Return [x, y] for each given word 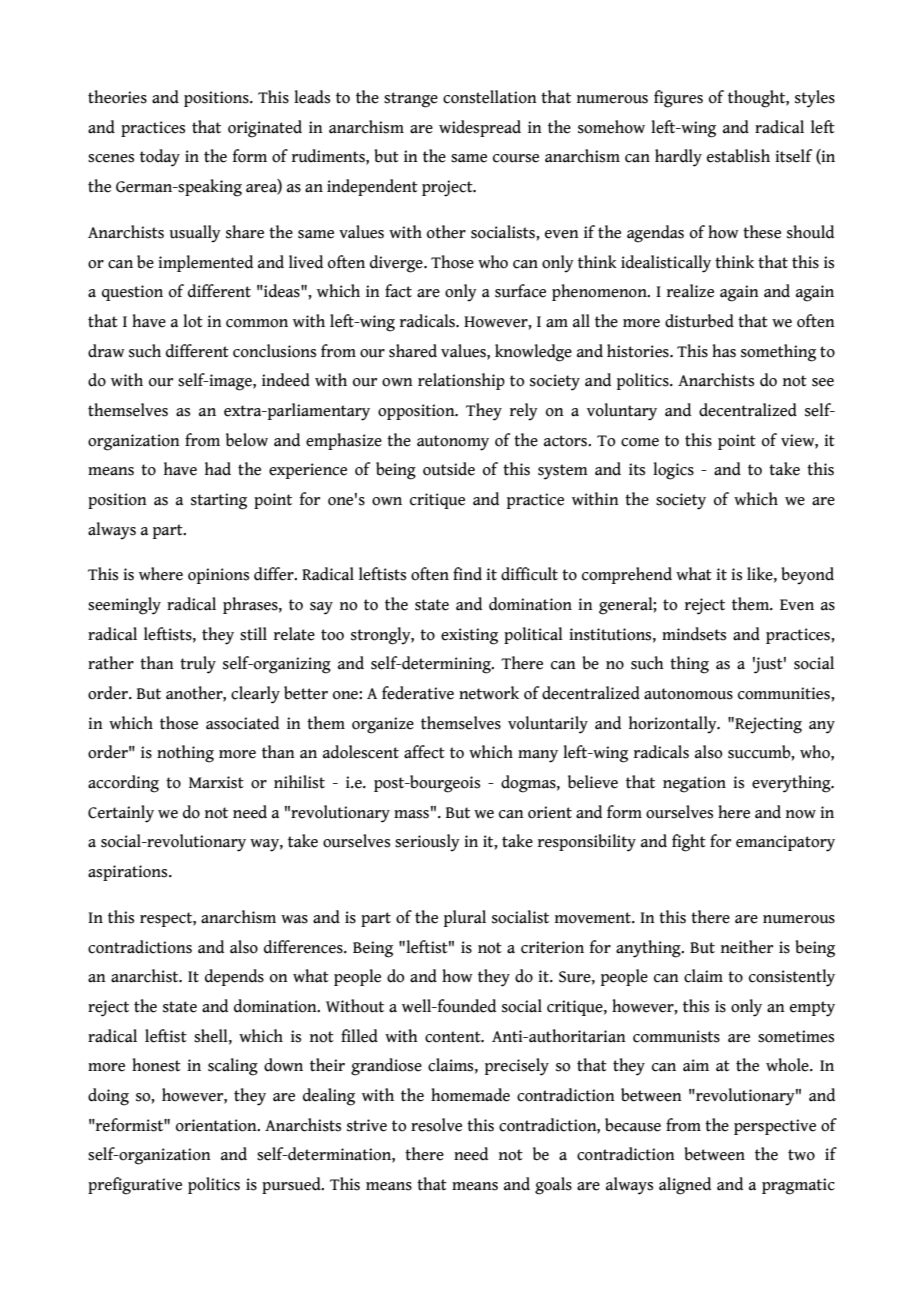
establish [738, 156]
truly [198, 665]
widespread [480, 128]
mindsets [694, 634]
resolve [436, 1125]
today [160, 158]
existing [469, 636]
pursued [292, 1185]
